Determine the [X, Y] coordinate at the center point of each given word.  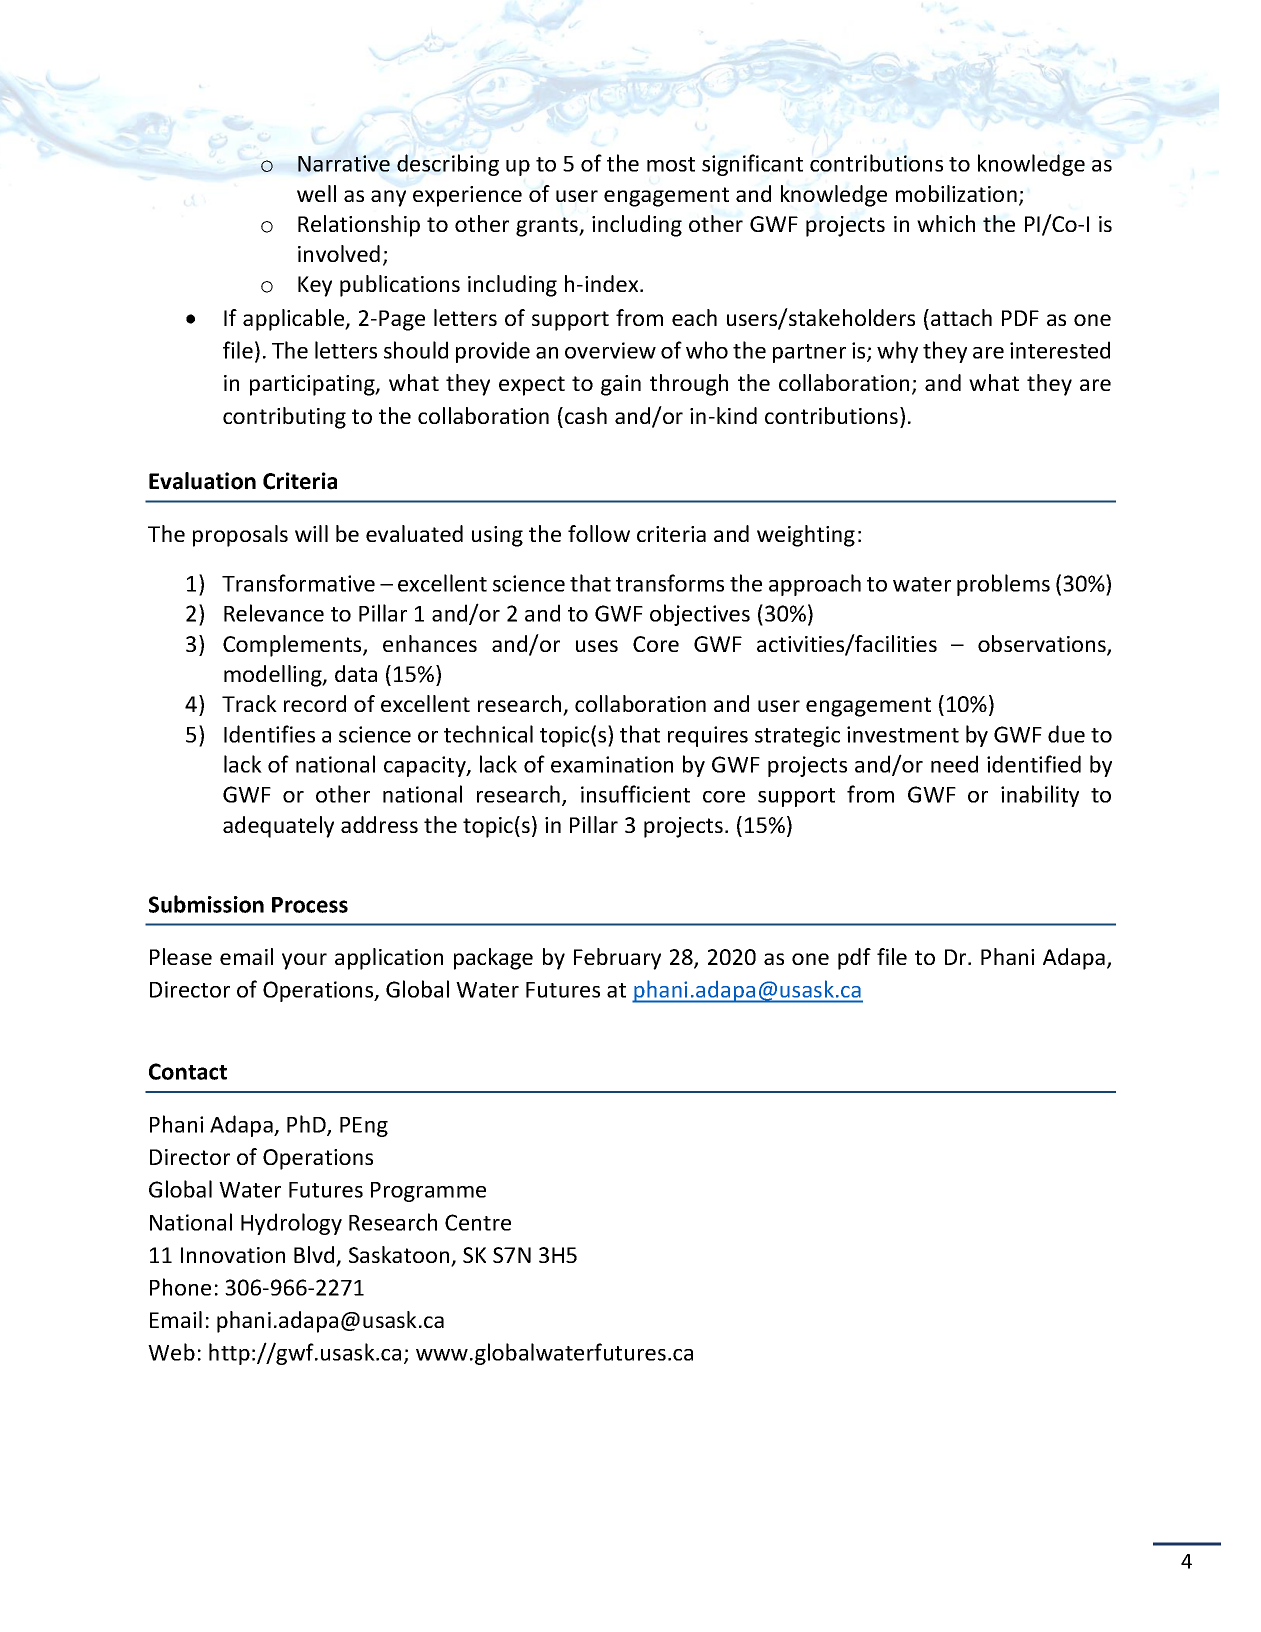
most [671, 164]
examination [612, 764]
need [954, 764]
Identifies [269, 734]
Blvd [315, 1256]
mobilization [956, 193]
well [316, 193]
